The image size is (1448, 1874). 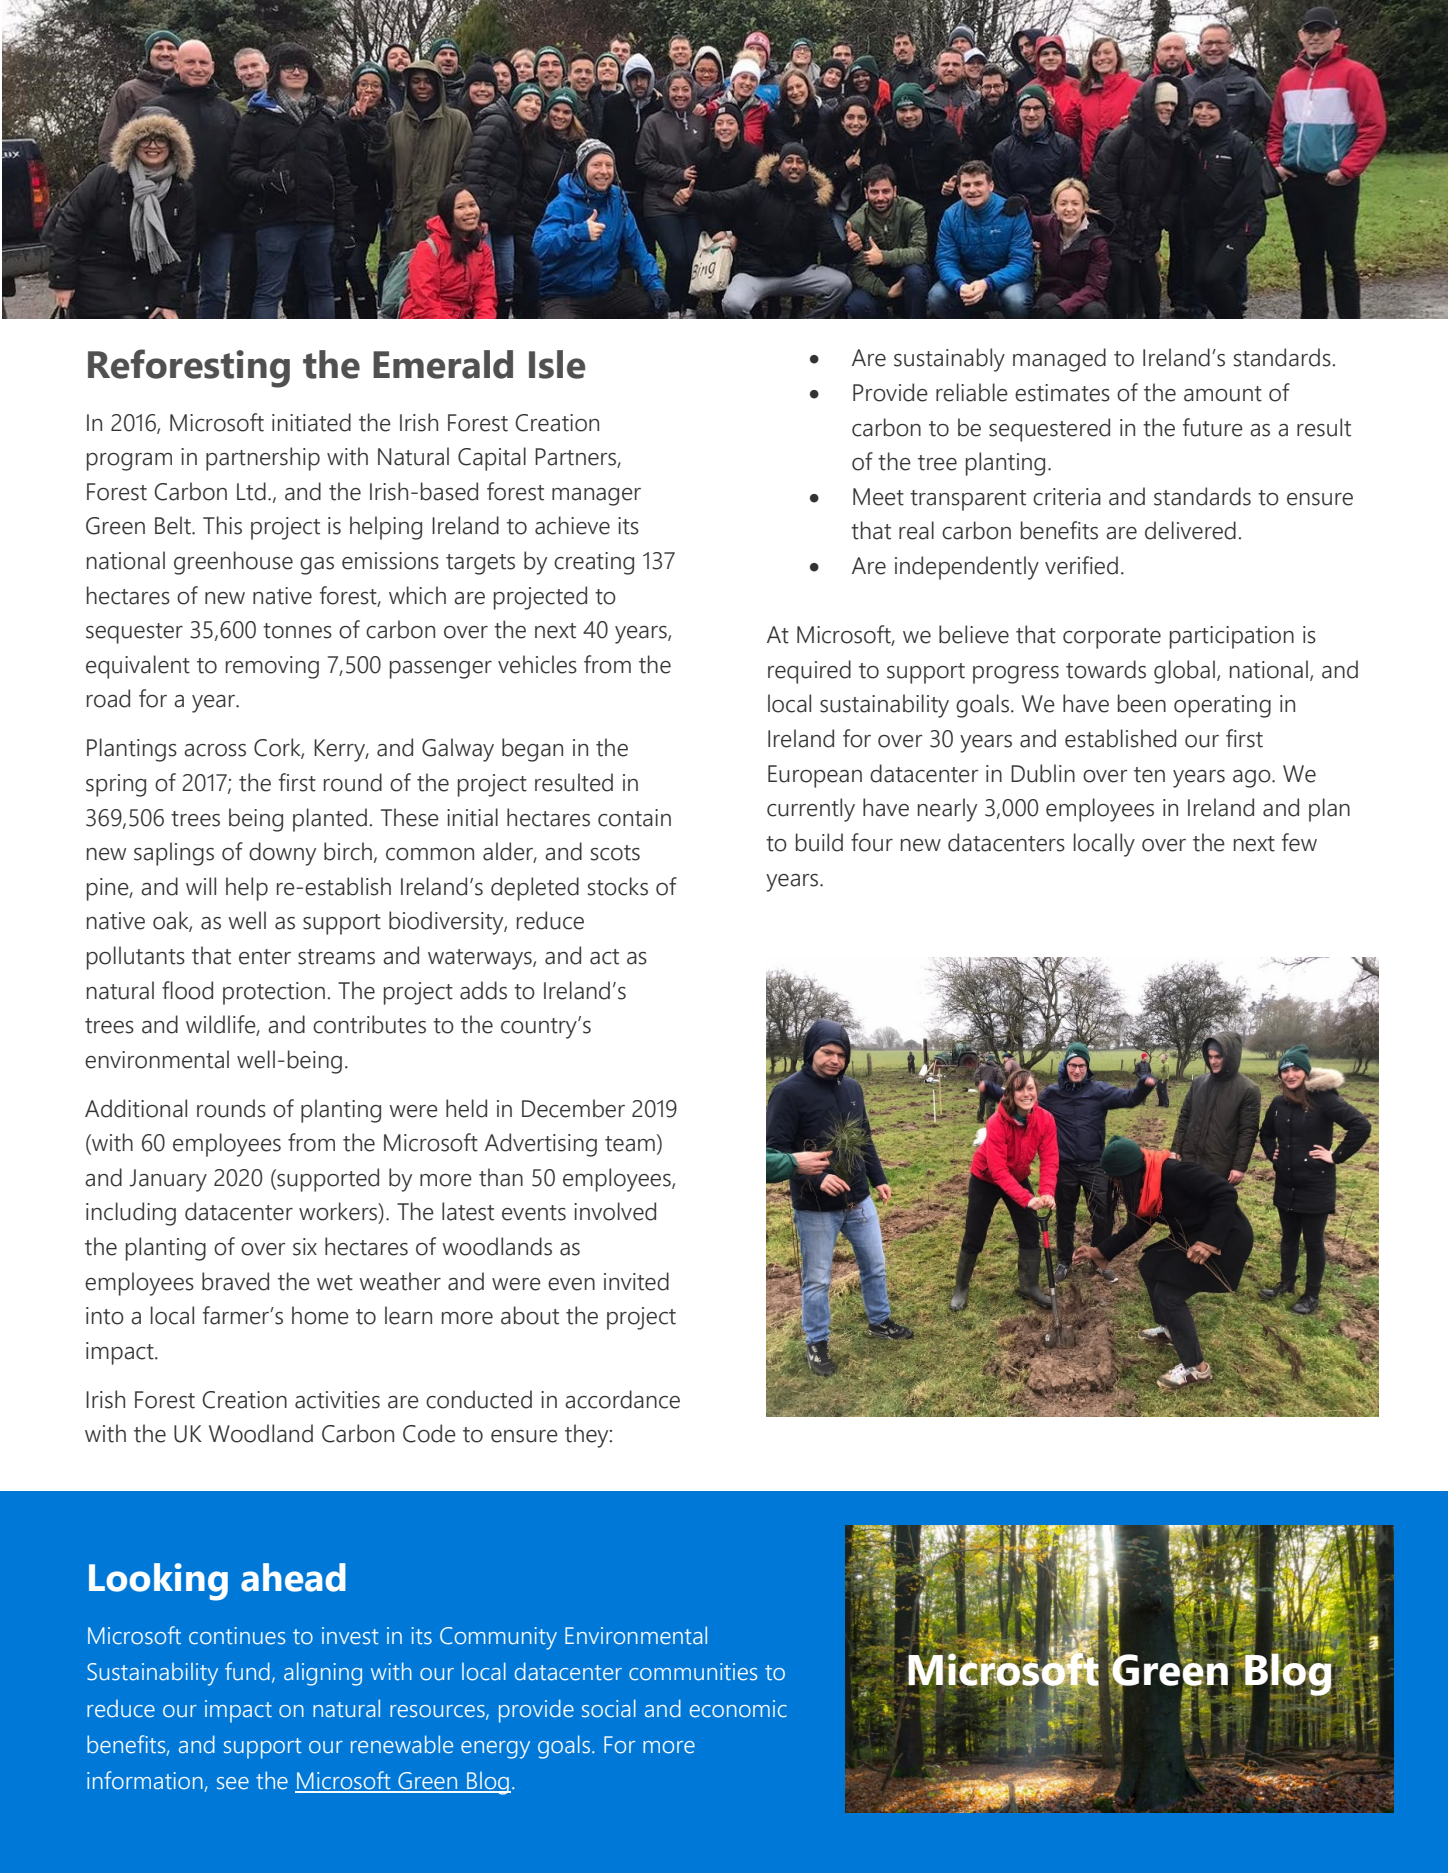 I want to click on Isle, so click(x=557, y=364).
